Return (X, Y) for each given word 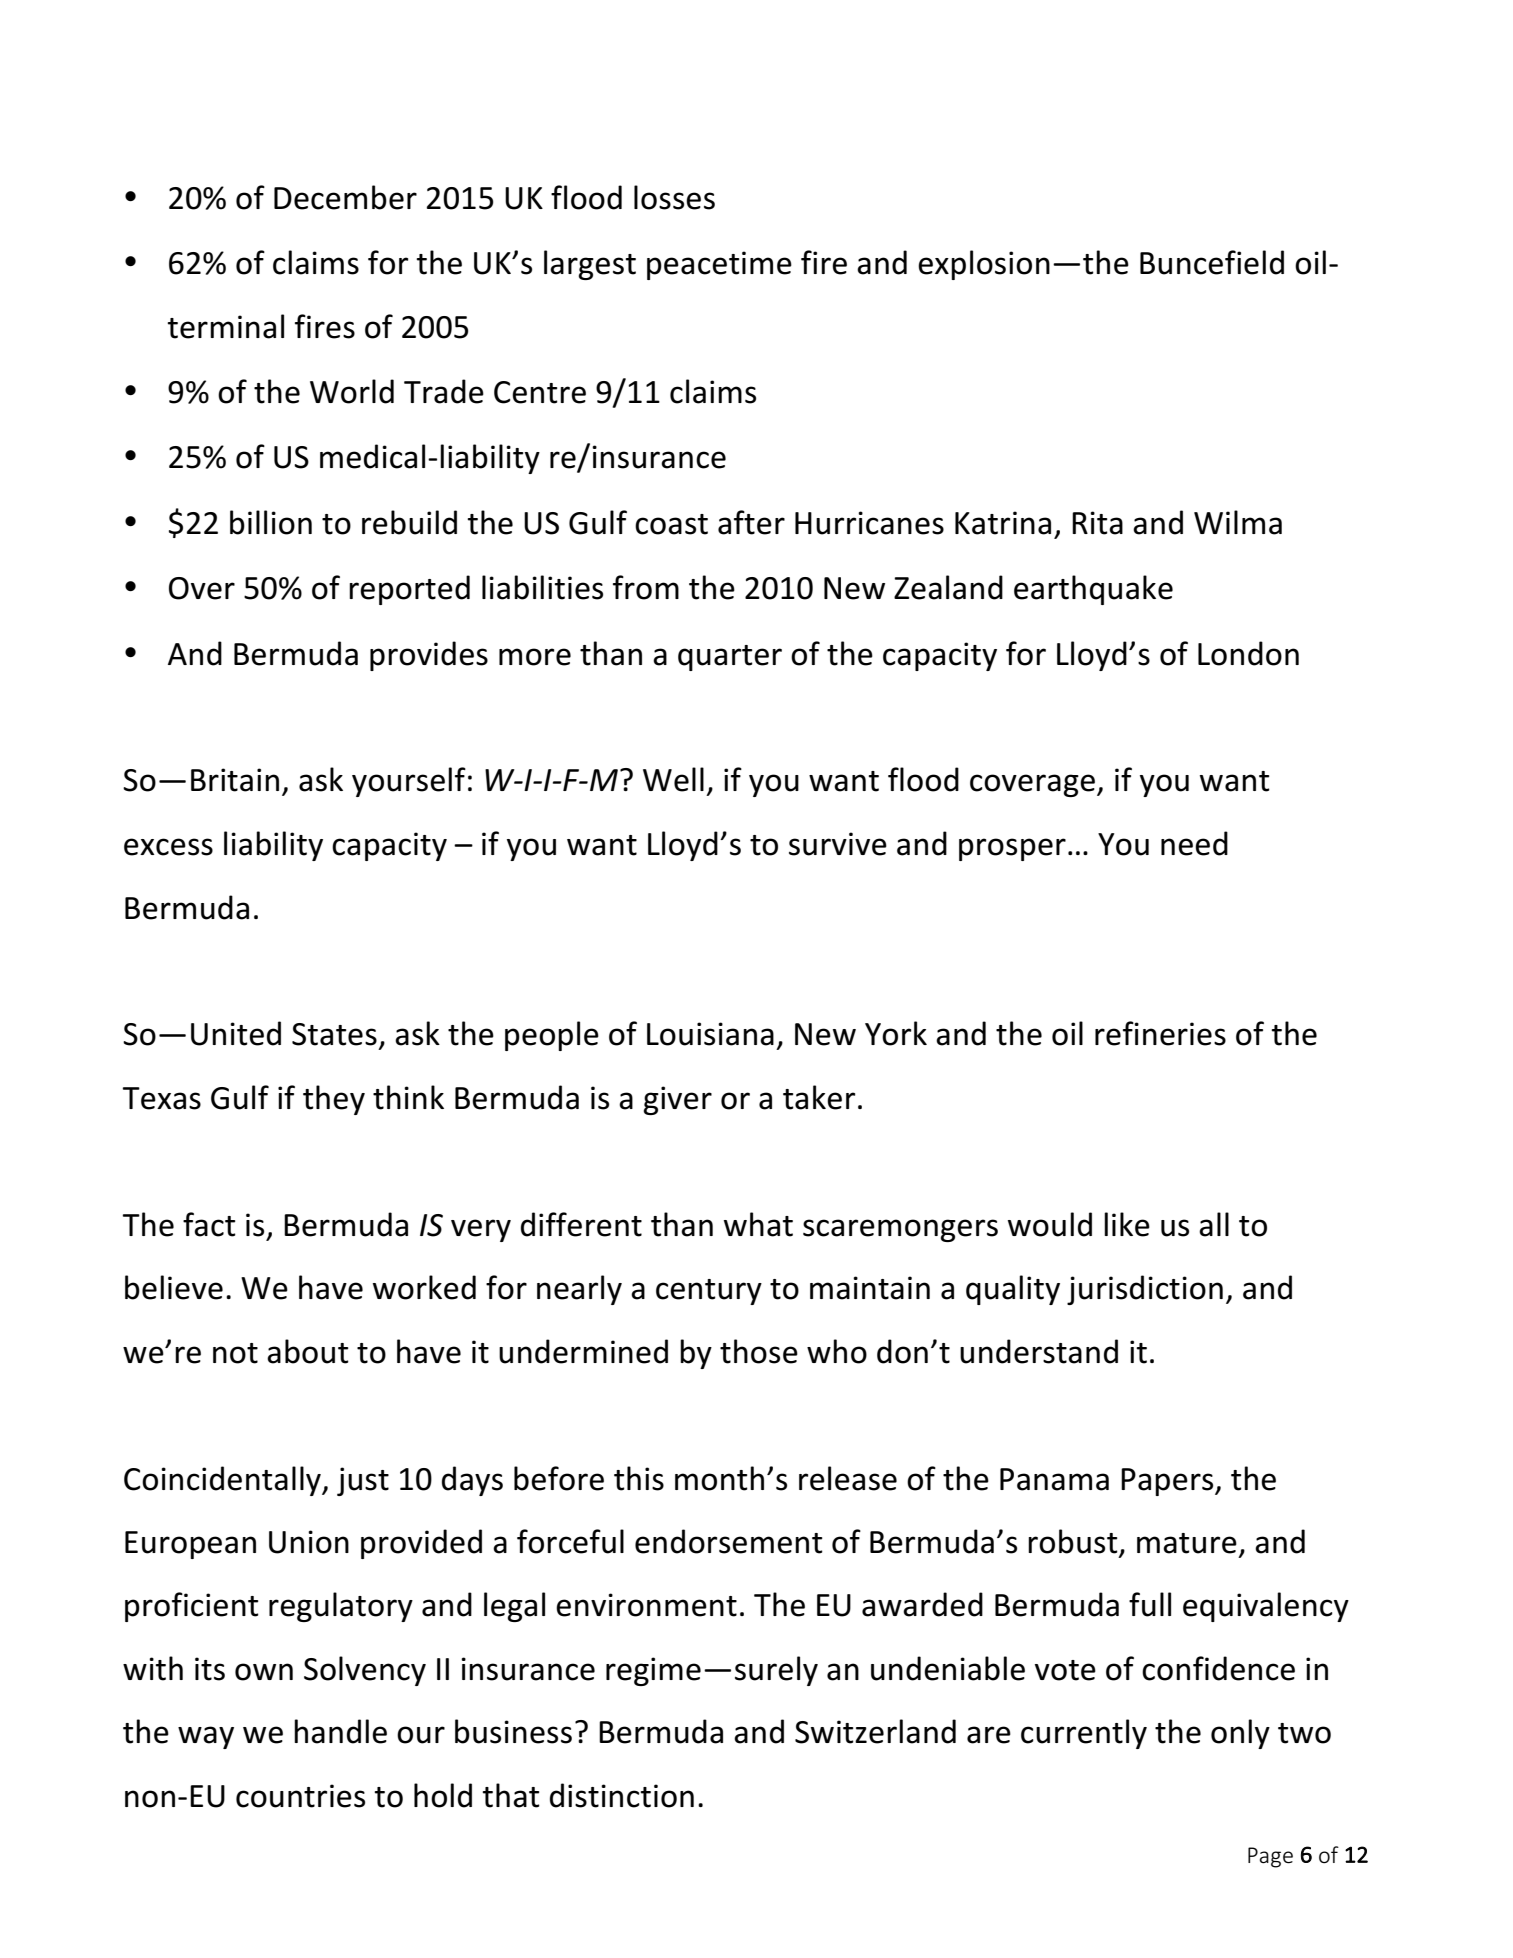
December (345, 197)
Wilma (1238, 522)
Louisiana (710, 1034)
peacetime (719, 265)
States (334, 1034)
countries (300, 1796)
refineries (1160, 1033)
